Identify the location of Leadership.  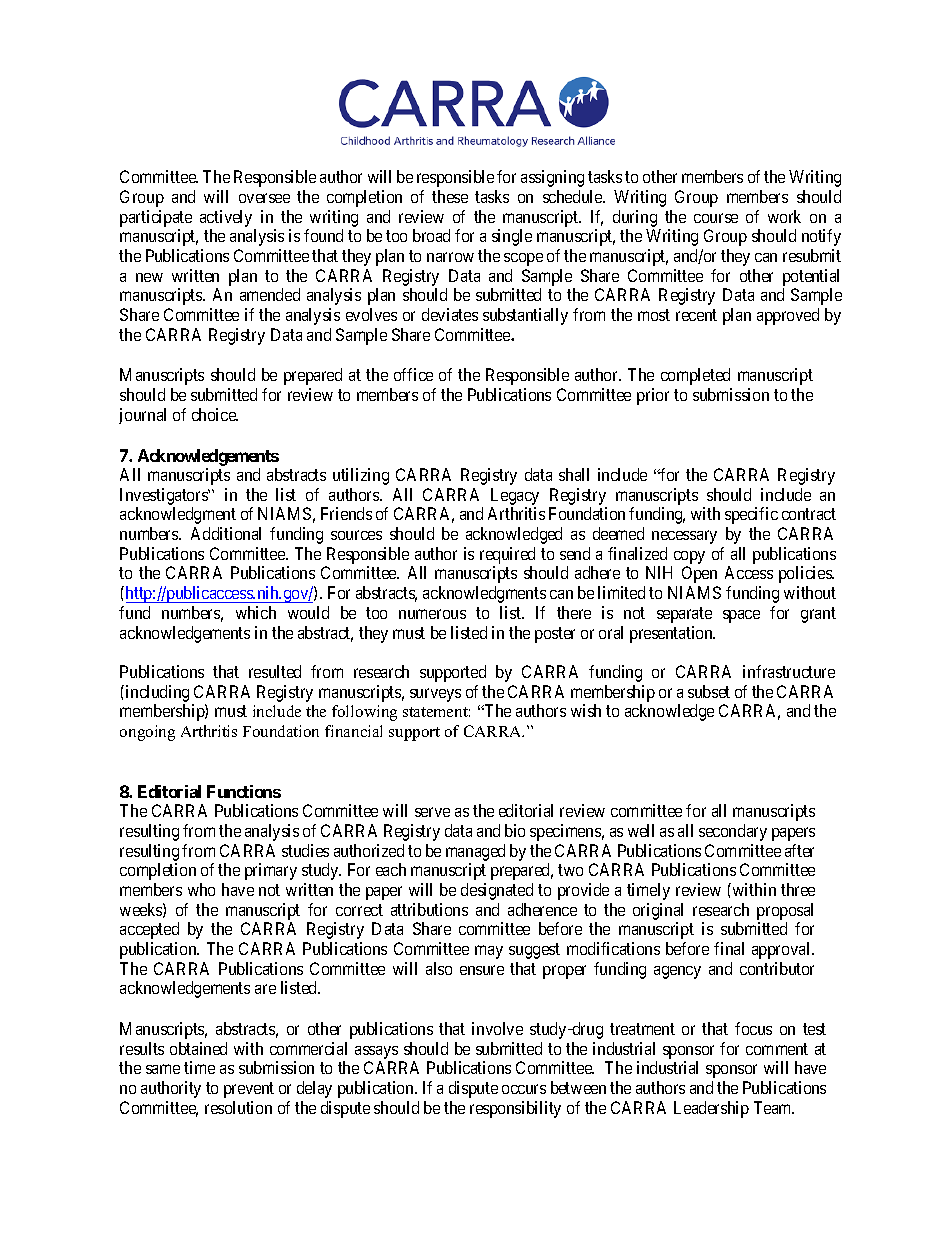
(711, 1109).
